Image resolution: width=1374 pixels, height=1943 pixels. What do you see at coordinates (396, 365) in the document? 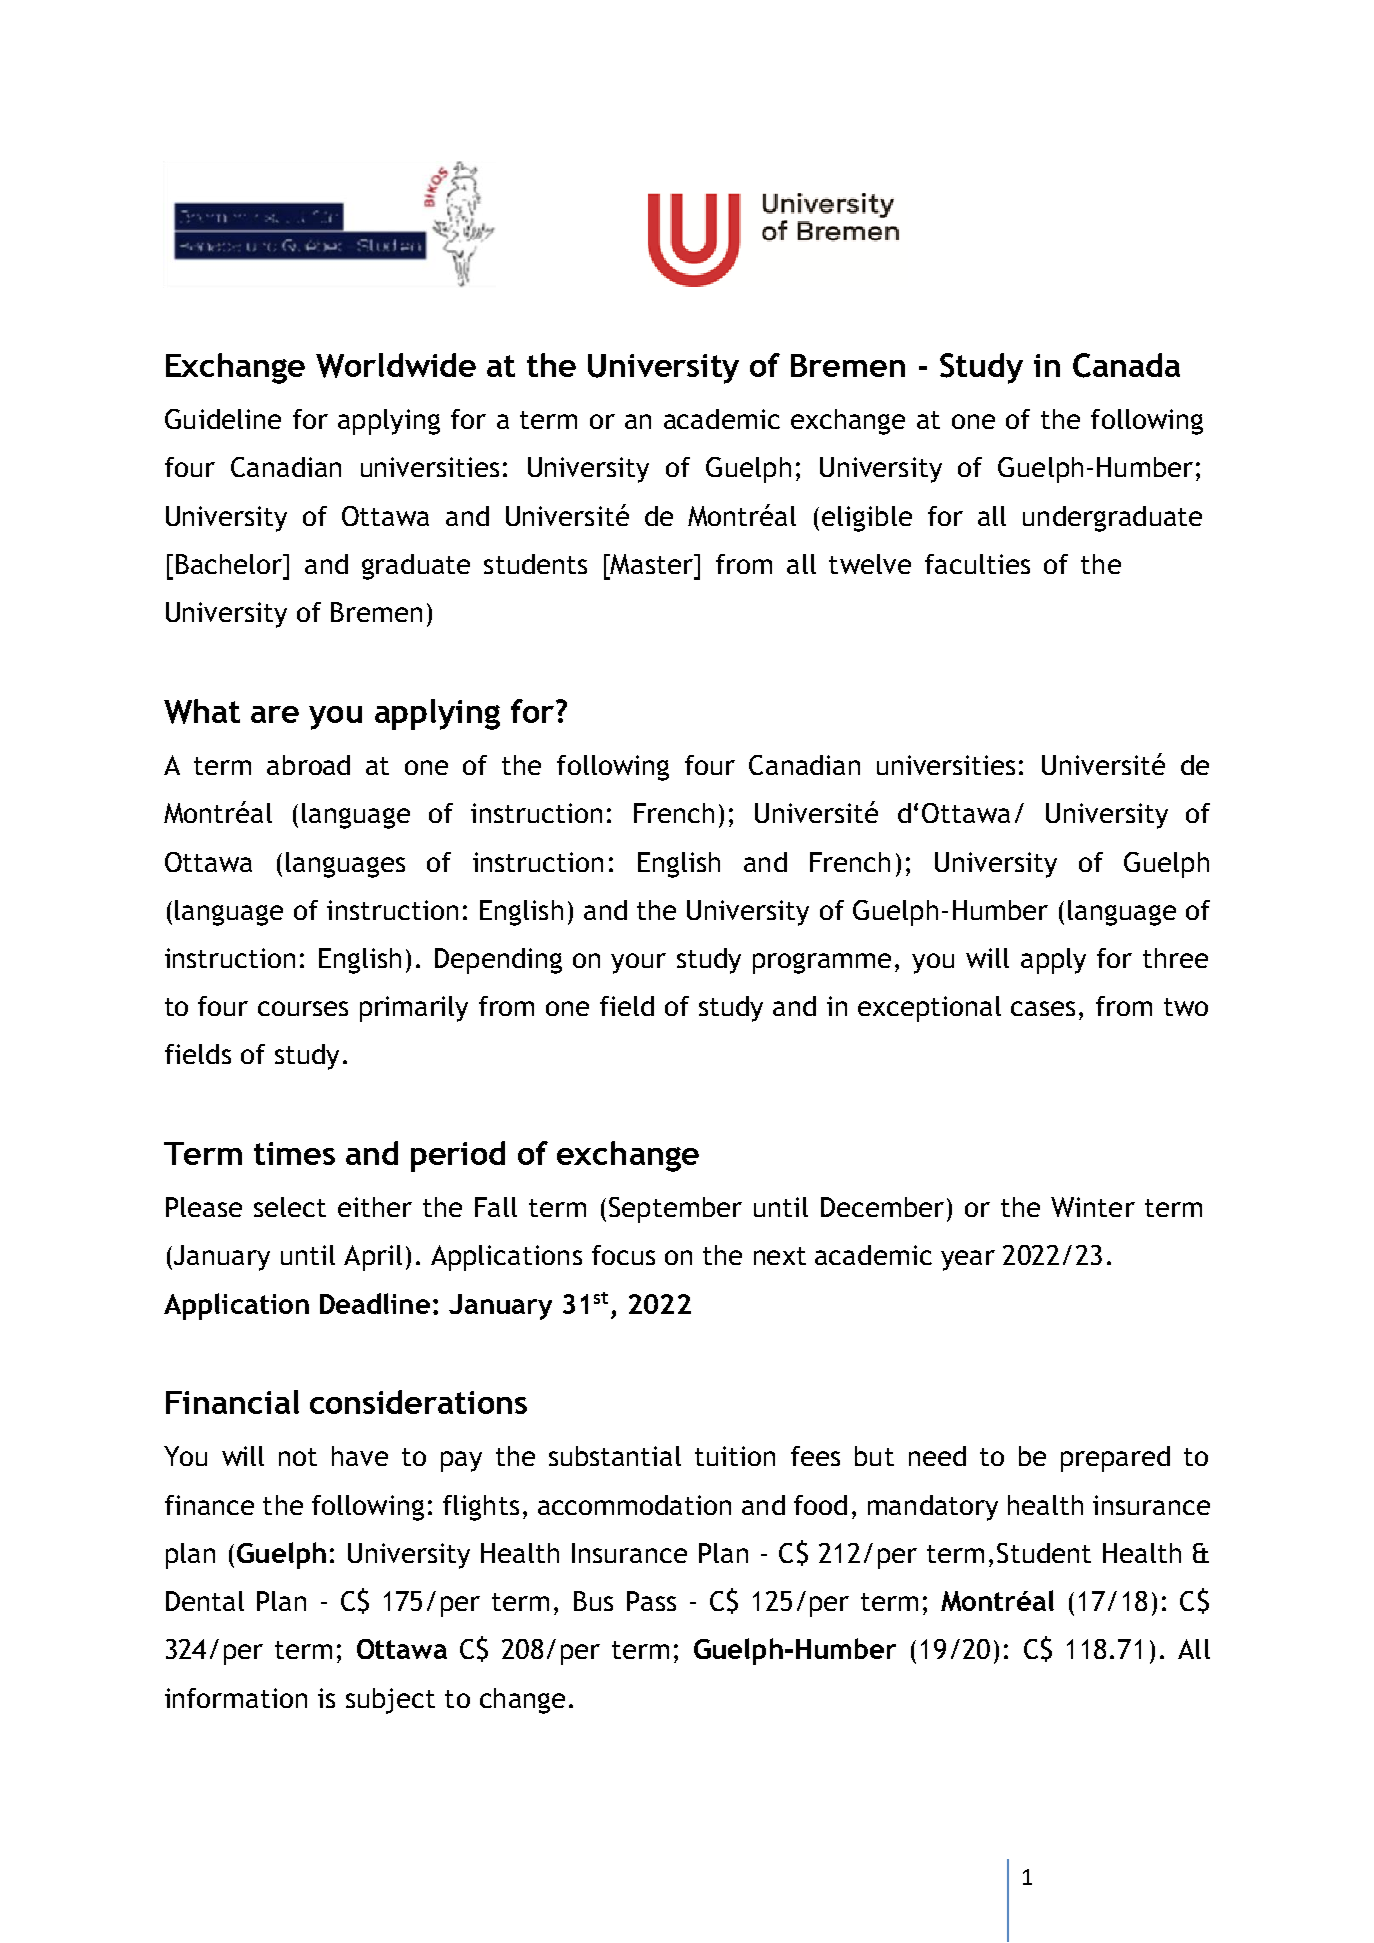
I see `Worldwide` at bounding box center [396, 365].
